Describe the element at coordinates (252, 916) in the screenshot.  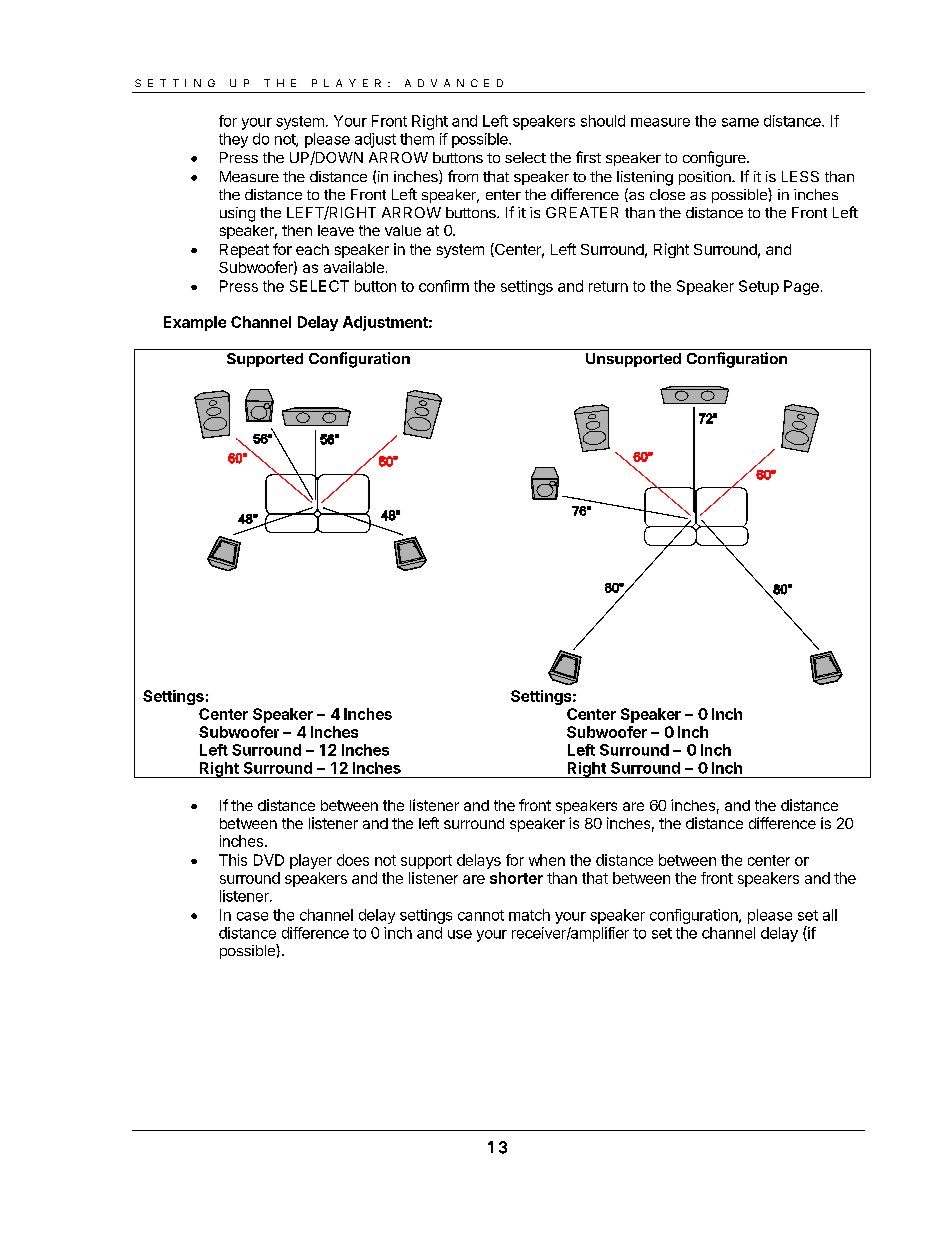
I see `case` at that location.
